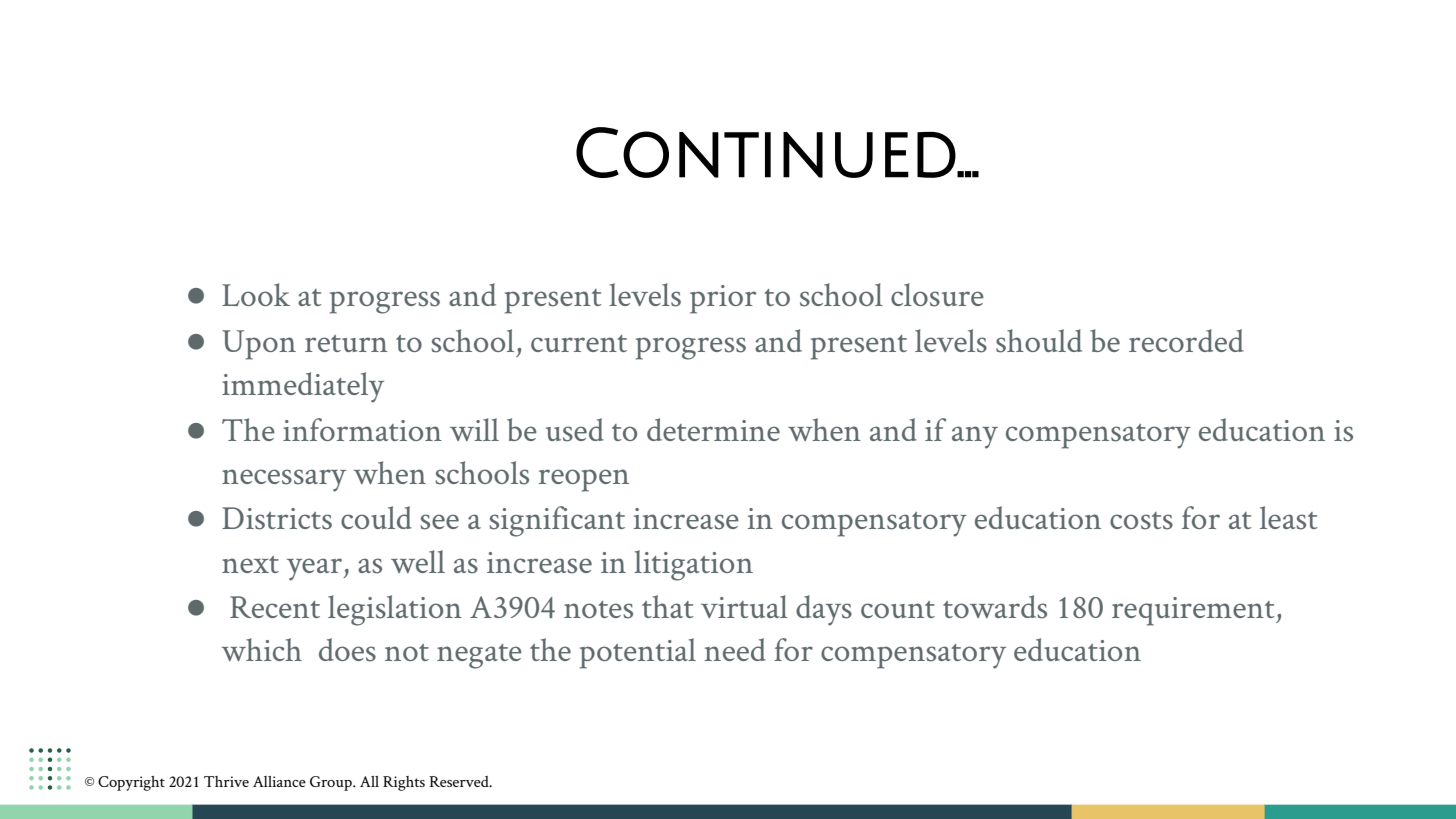 The image size is (1456, 819). Describe the element at coordinates (766, 152) in the screenshot. I see `Continued` at that location.
